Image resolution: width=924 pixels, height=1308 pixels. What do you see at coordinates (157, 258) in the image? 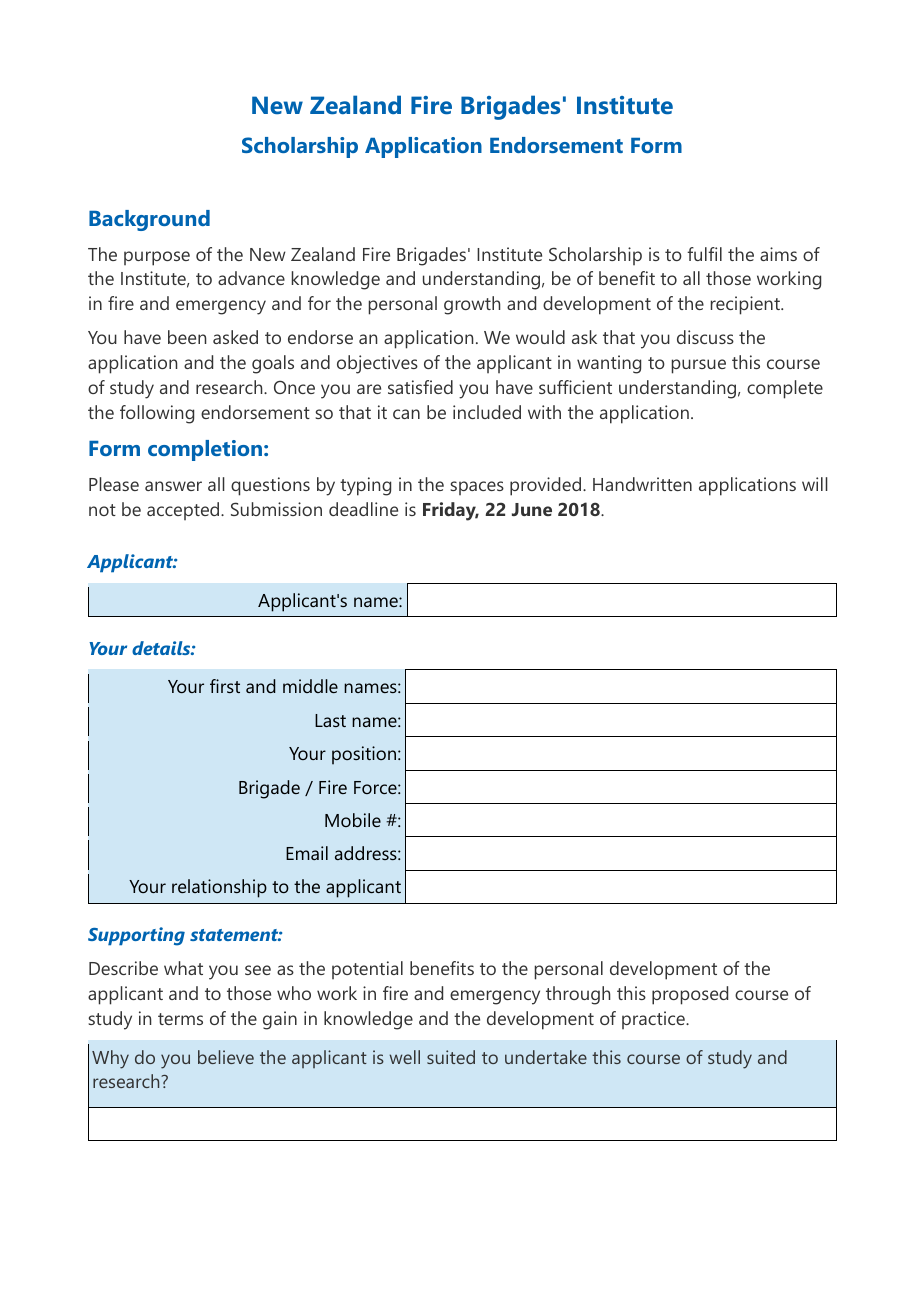
I see `purpose` at bounding box center [157, 258].
